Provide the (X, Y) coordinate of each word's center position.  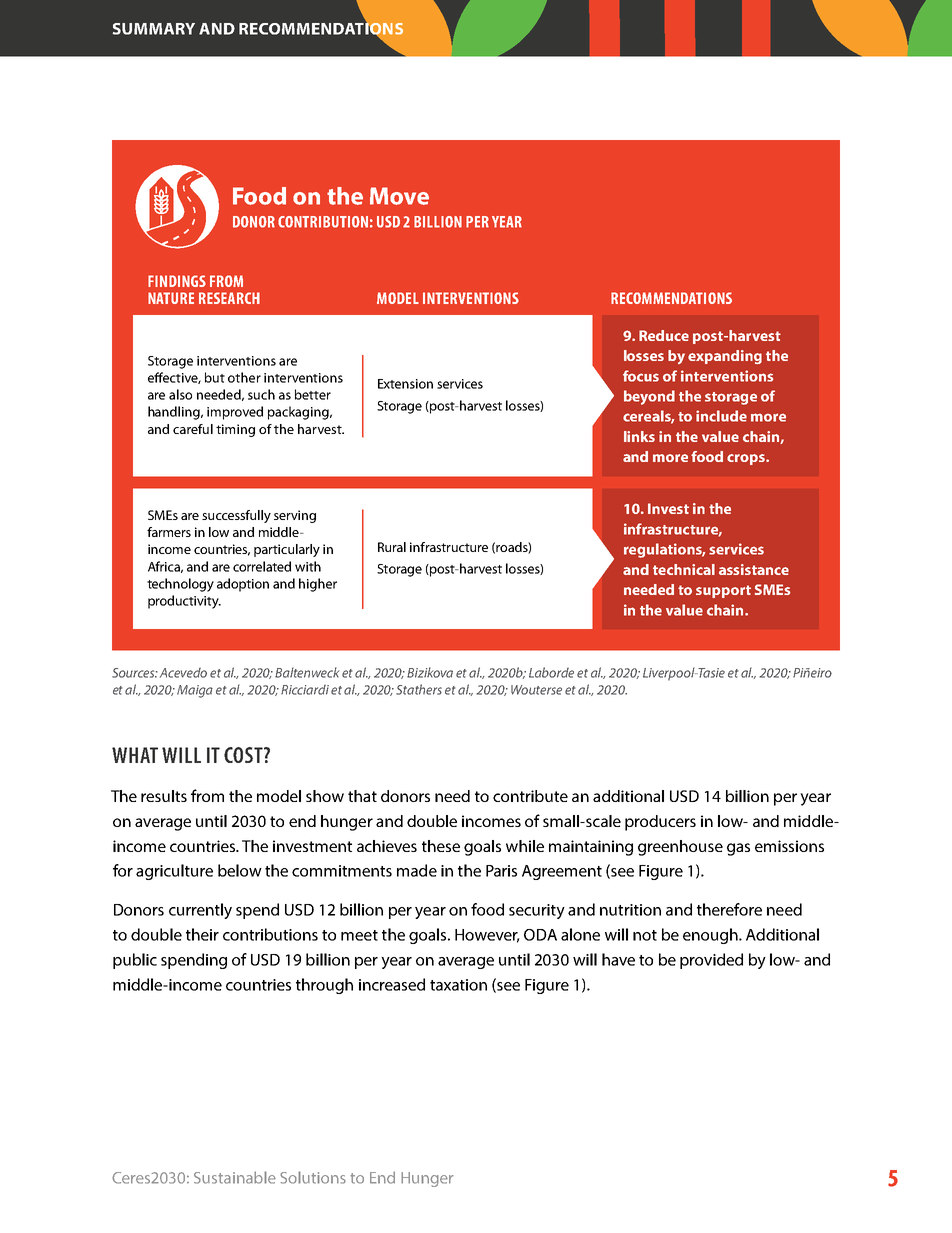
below (240, 870)
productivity (184, 602)
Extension (405, 384)
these (441, 846)
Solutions (313, 1177)
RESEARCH (229, 298)
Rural (392, 547)
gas (738, 849)
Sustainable (235, 1177)
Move (399, 196)
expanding (725, 357)
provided (711, 961)
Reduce (664, 335)
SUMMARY (154, 29)
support (723, 591)
